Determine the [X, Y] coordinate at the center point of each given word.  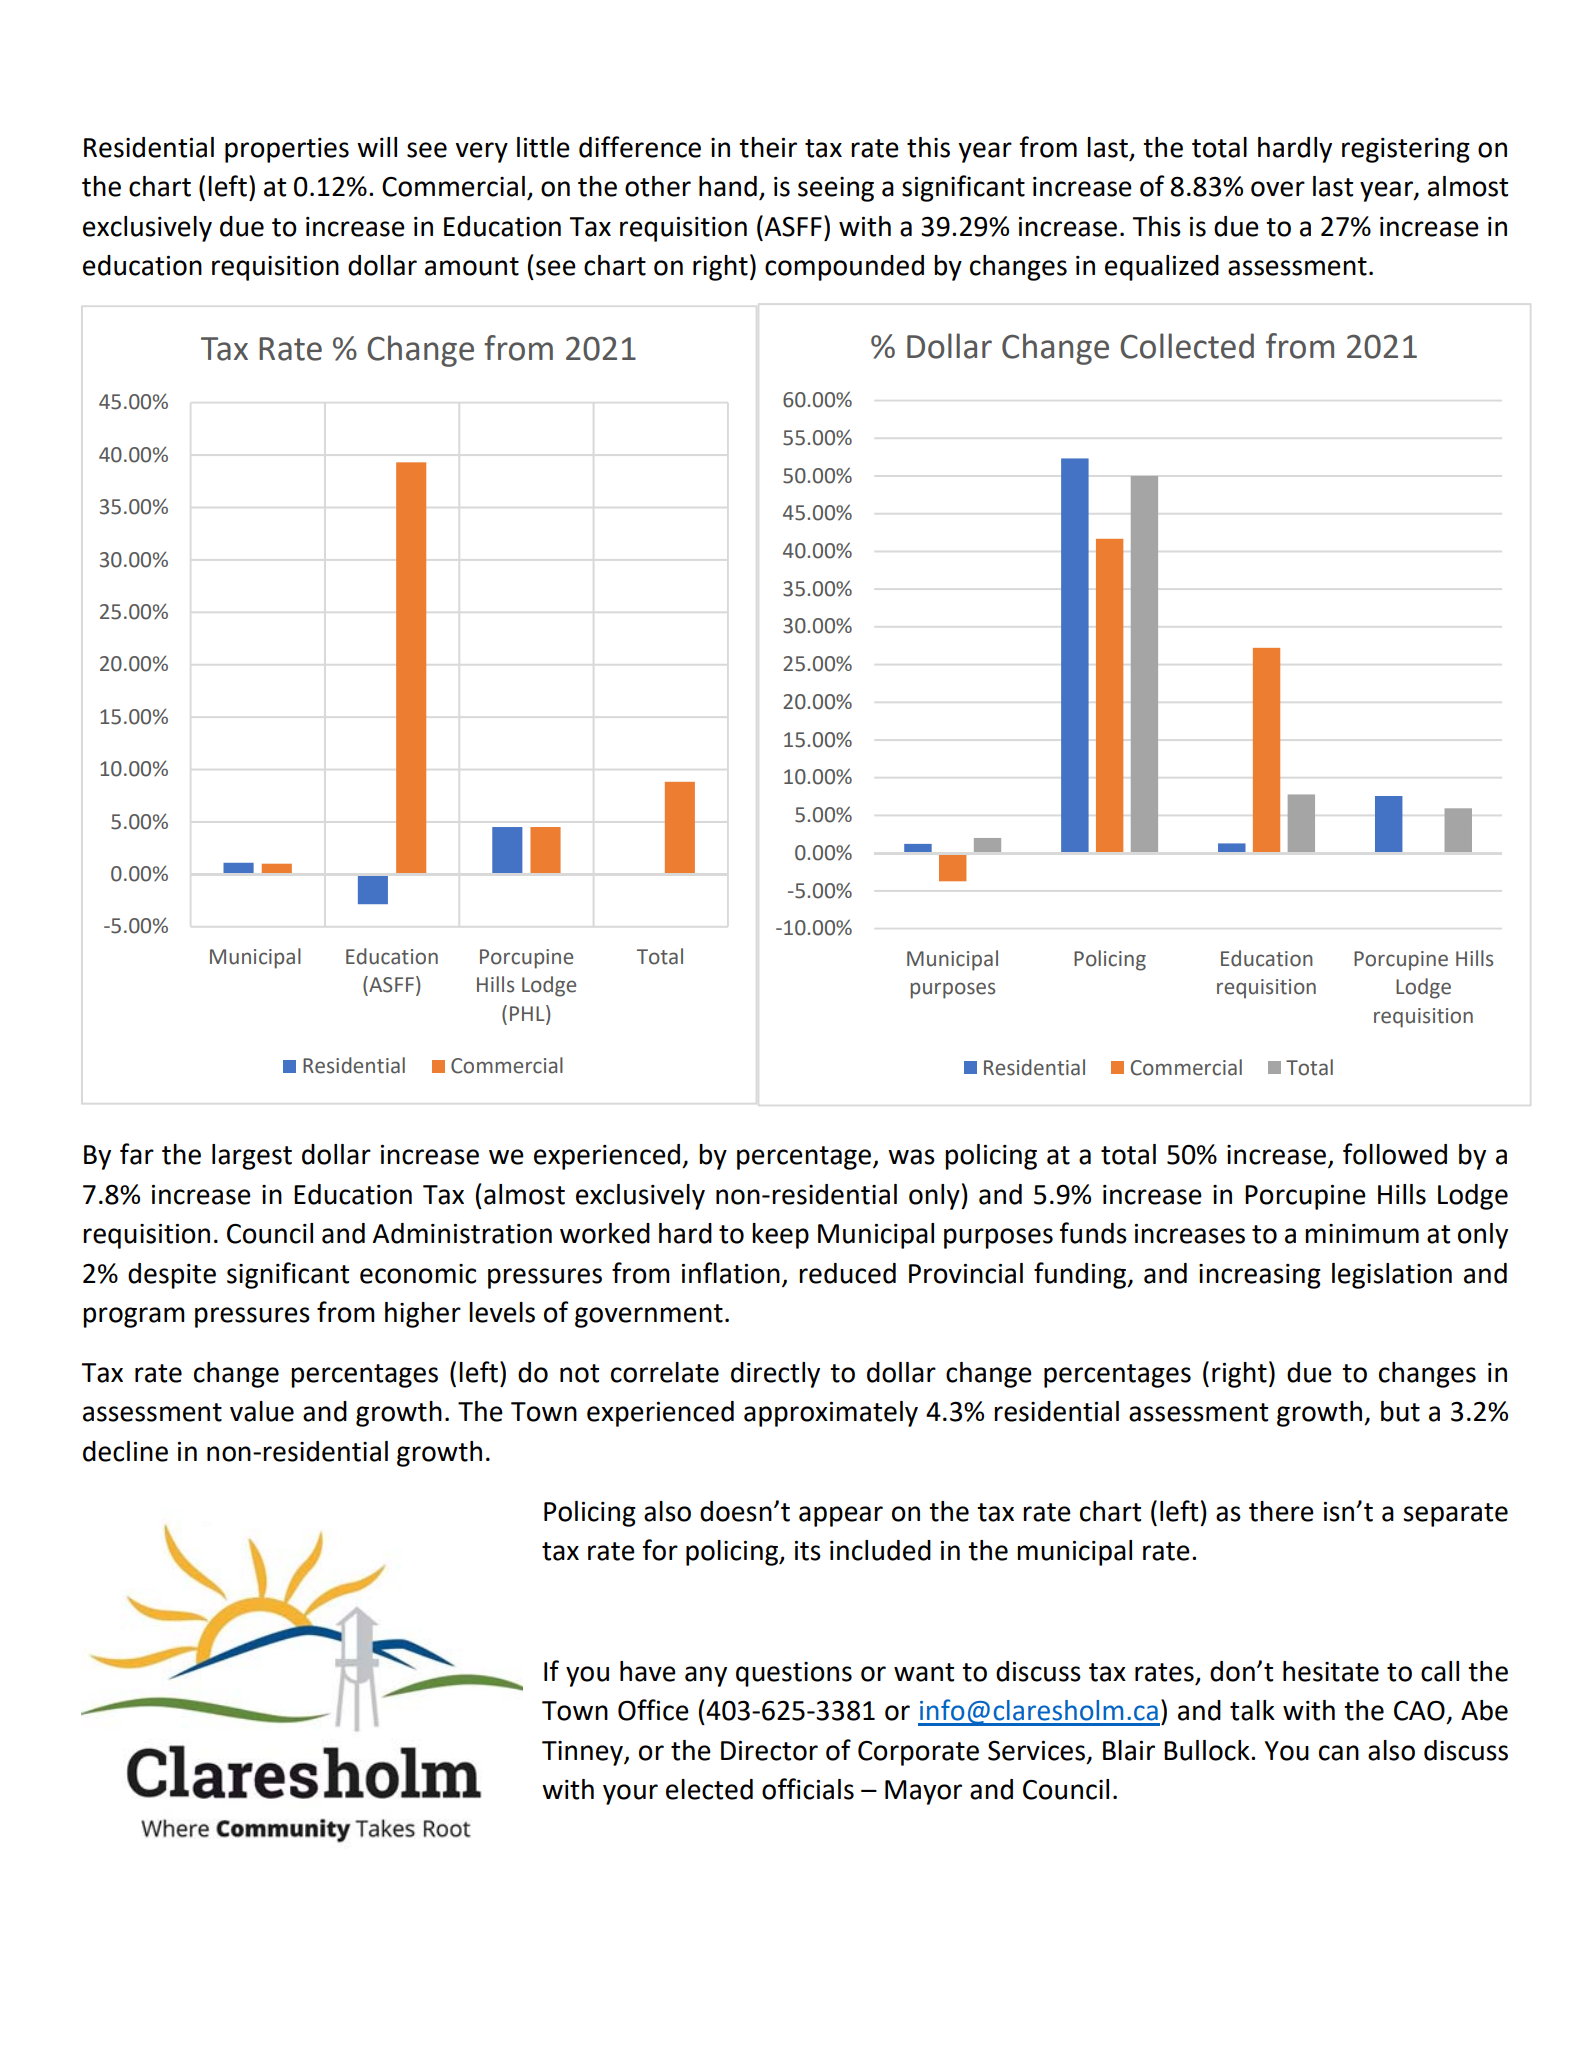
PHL [528, 1013]
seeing [836, 189]
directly [775, 1375]
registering [1406, 150]
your [630, 1794]
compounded [844, 268]
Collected [1187, 346]
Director [769, 1751]
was [911, 1157]
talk [1252, 1710]
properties [287, 150]
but [1400, 1411]
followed [1395, 1154]
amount [472, 266]
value [262, 1411]
